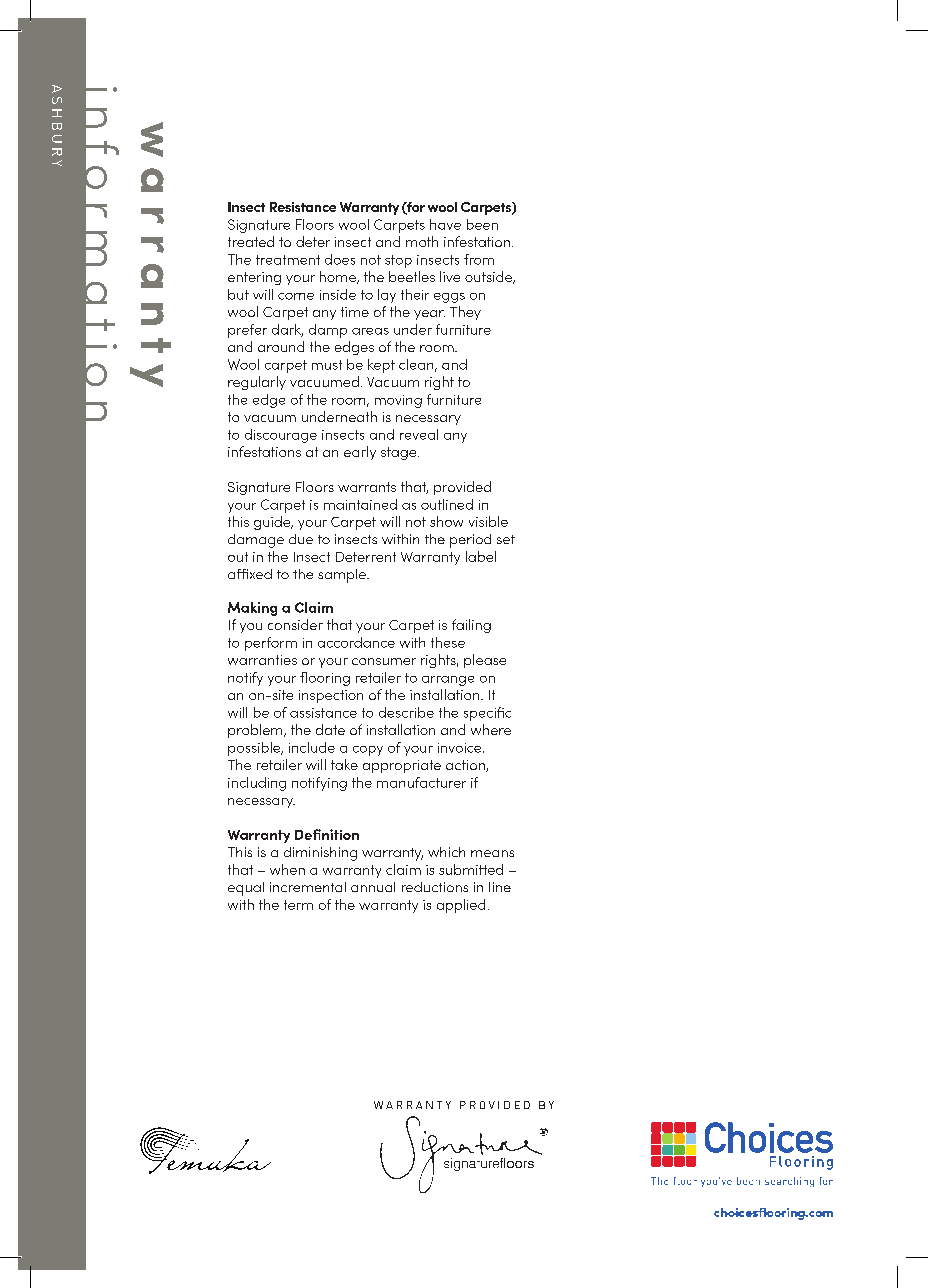 The image size is (928, 1288). What do you see at coordinates (398, 261) in the image?
I see `stop` at bounding box center [398, 261].
